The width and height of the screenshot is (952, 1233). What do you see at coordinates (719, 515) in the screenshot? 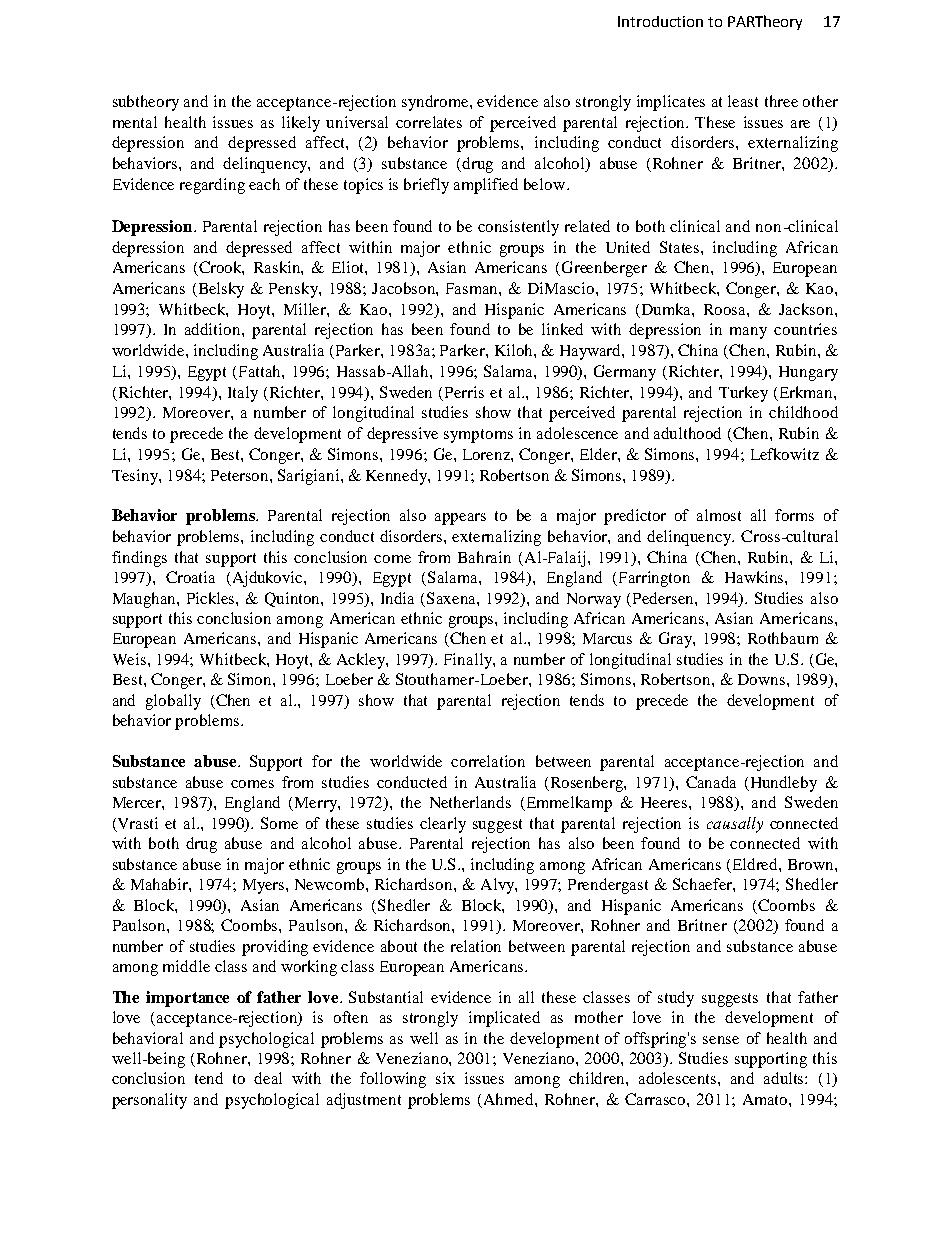
I see `almost` at bounding box center [719, 515].
